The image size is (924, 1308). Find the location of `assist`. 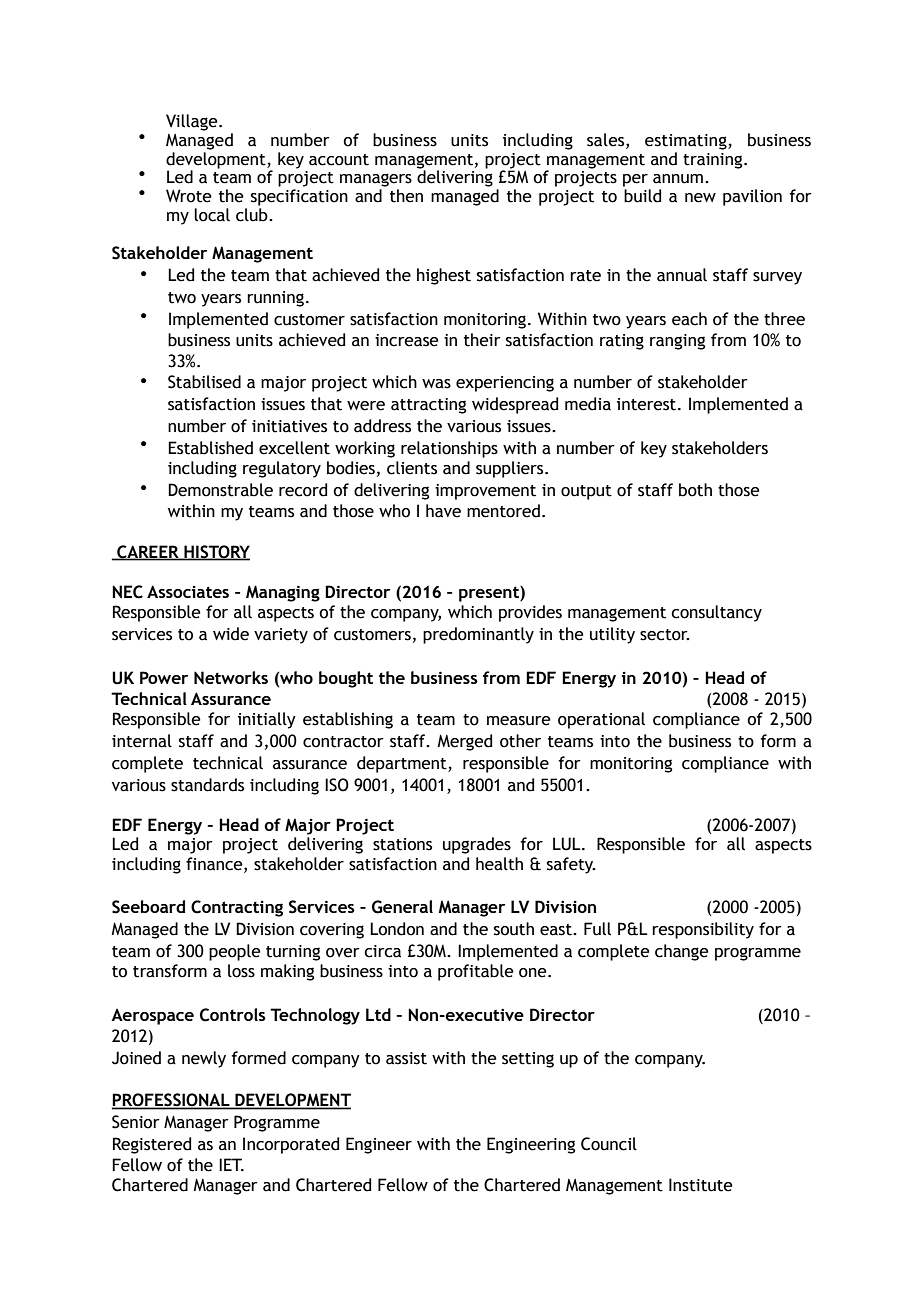

assist is located at coordinates (406, 1058).
